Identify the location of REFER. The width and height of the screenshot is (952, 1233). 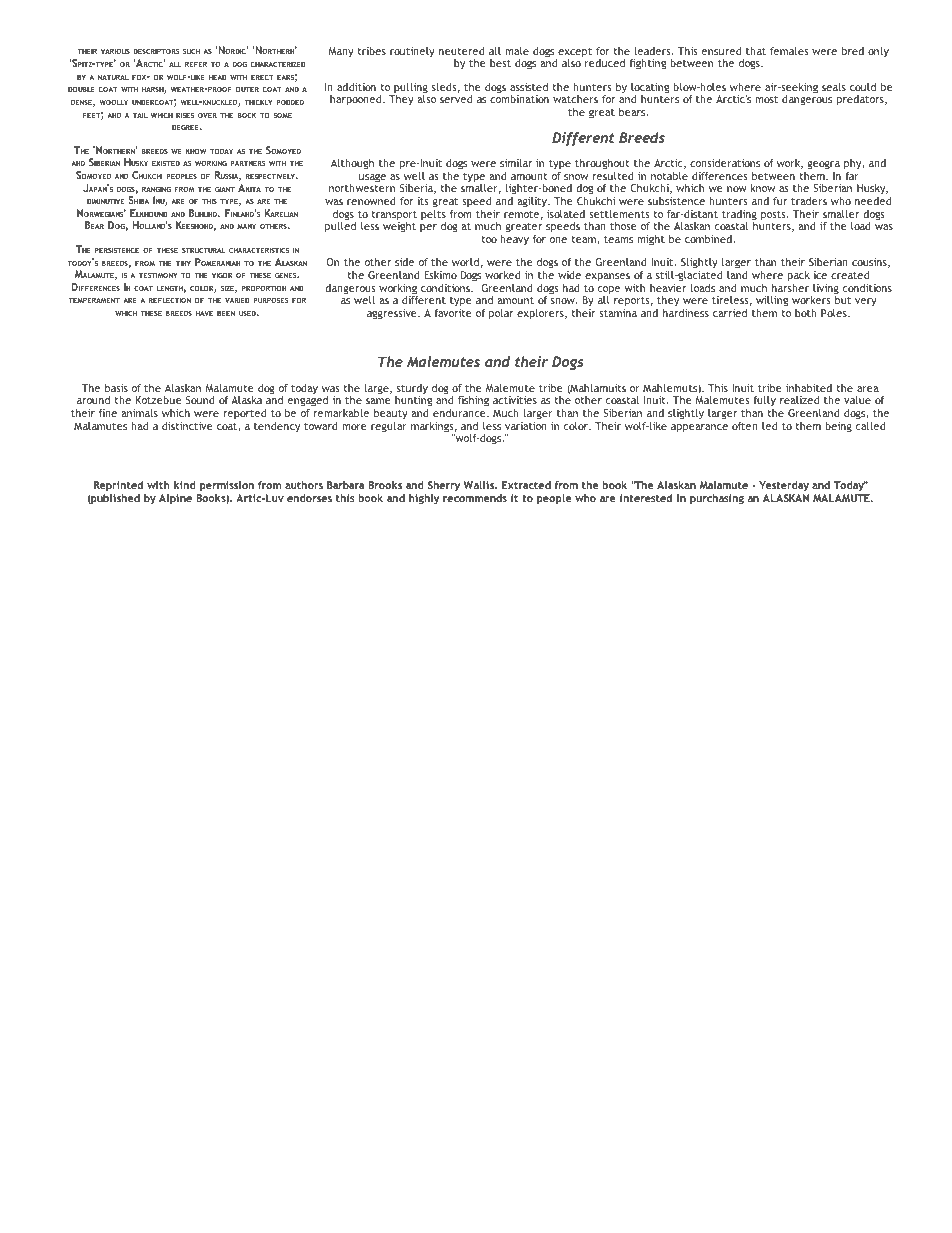
(196, 64).
